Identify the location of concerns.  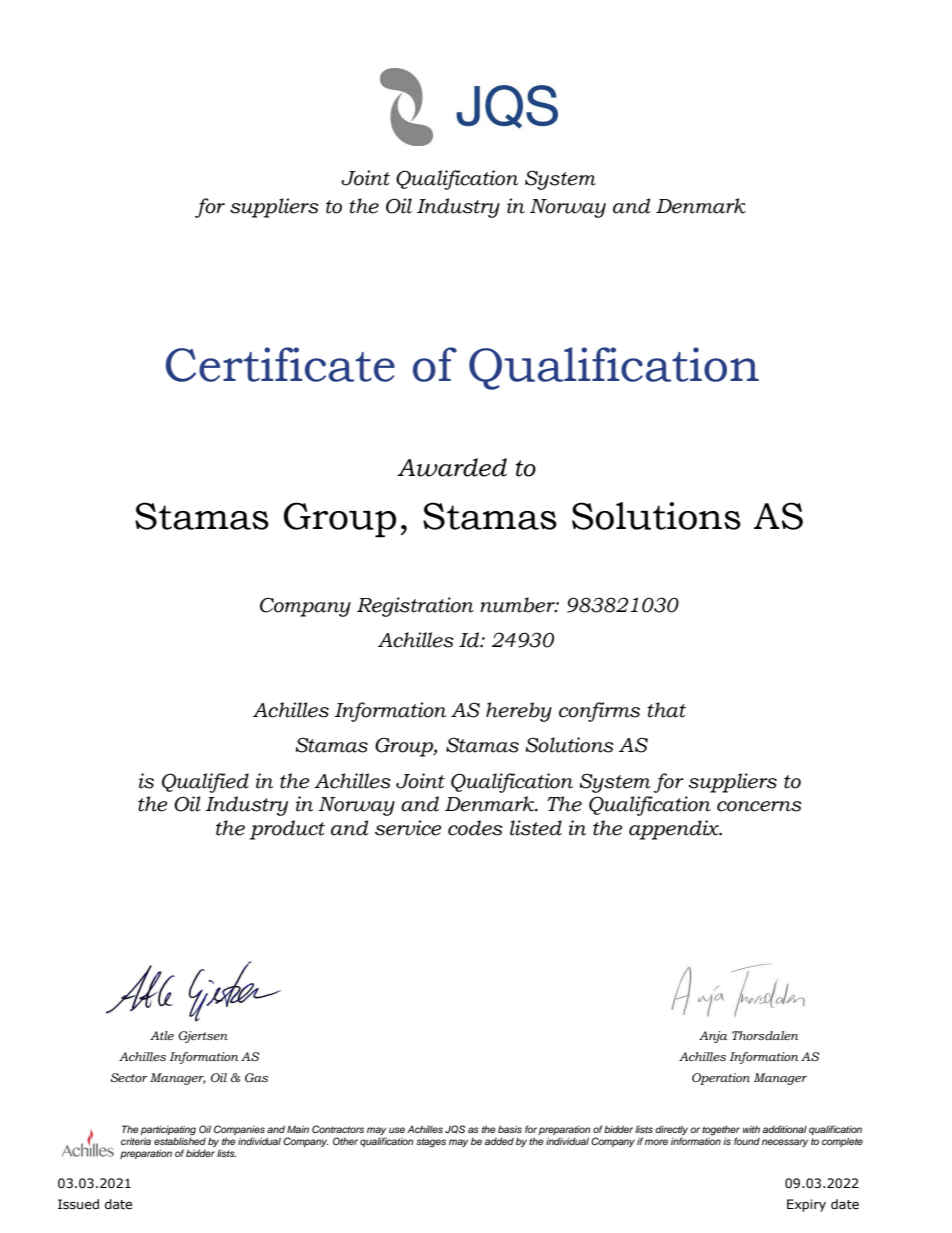
(759, 806).
